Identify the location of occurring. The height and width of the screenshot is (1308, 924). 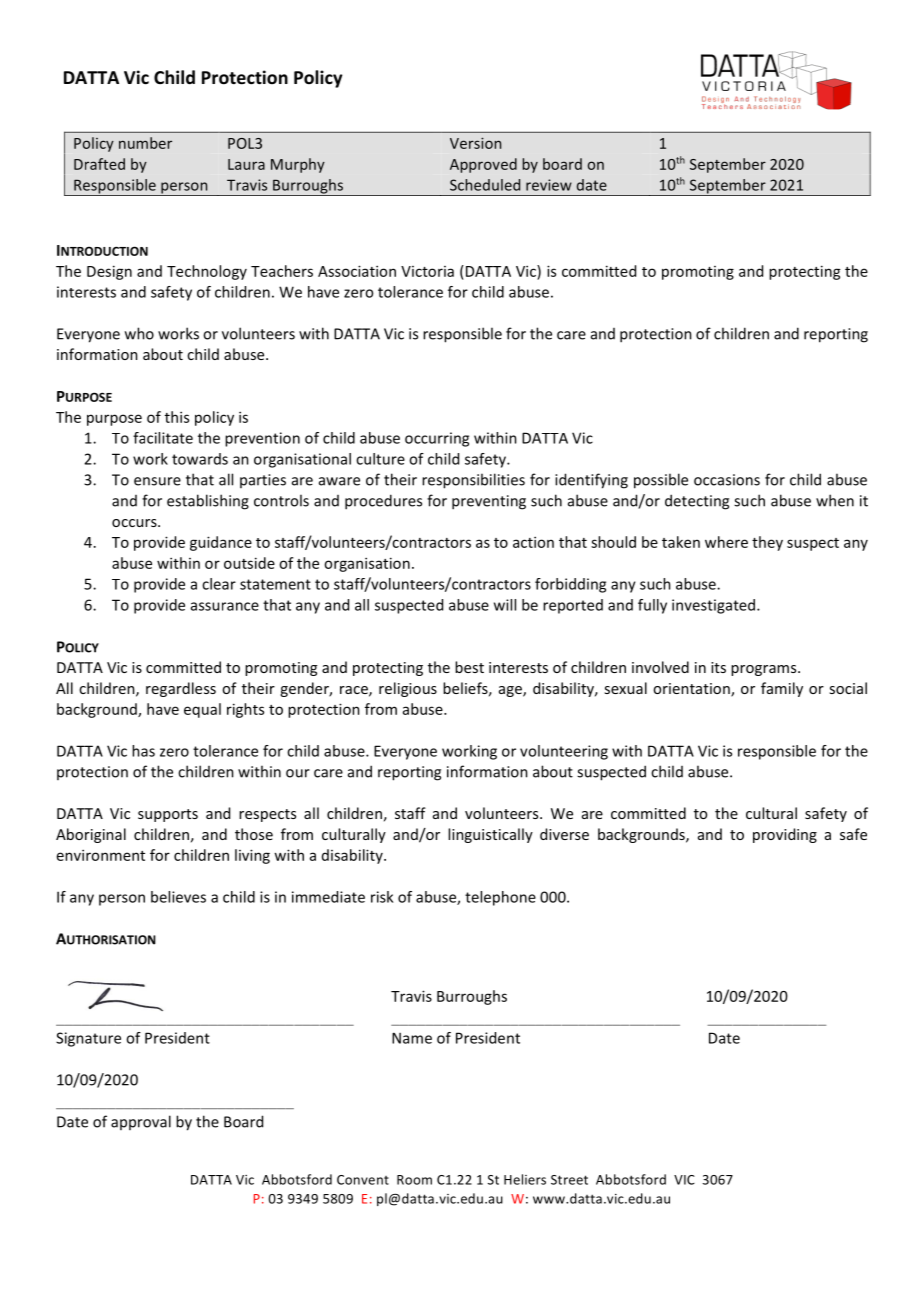
(437, 439).
